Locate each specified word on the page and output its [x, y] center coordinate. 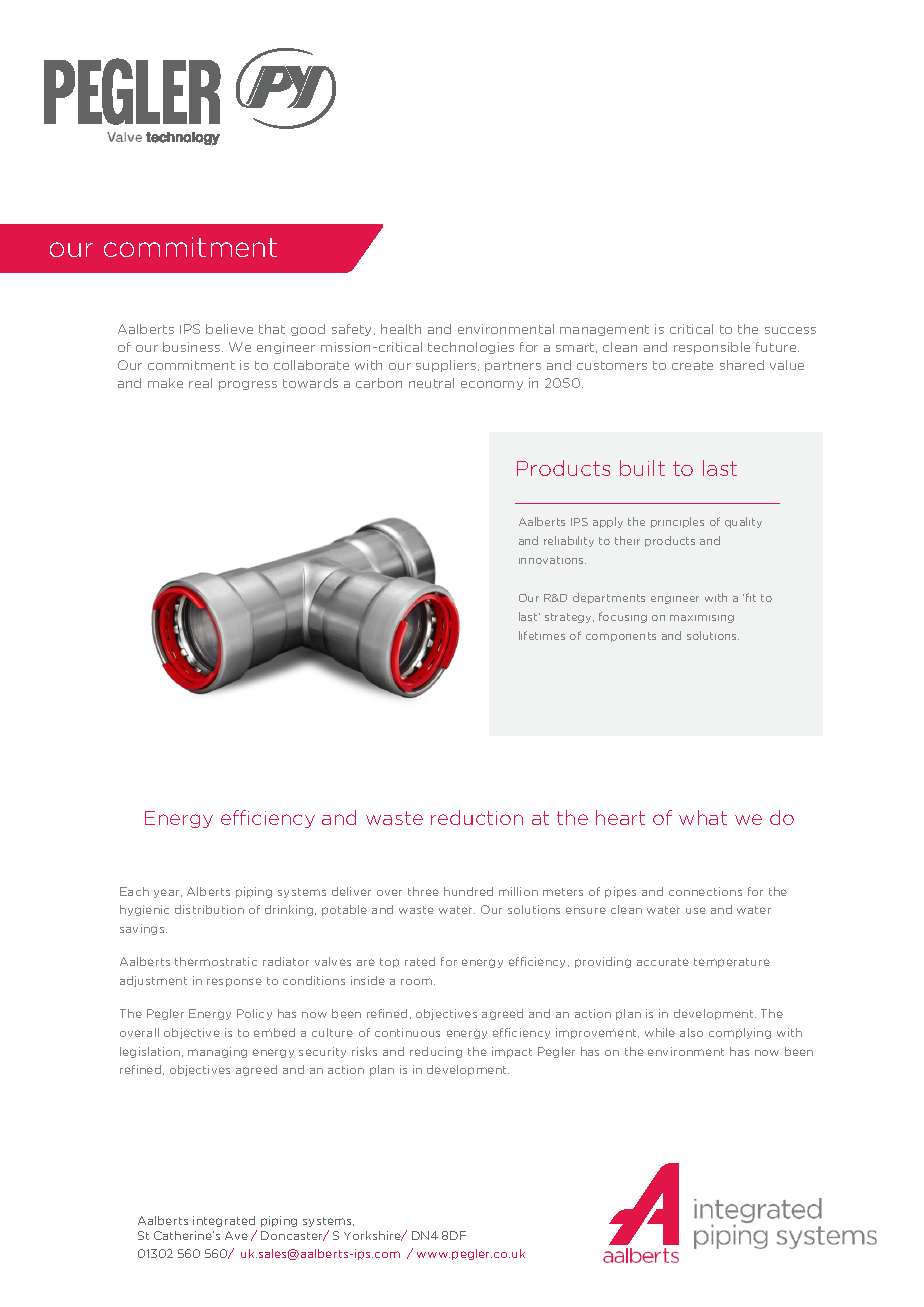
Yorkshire [374, 1236]
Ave [236, 1235]
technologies [471, 348]
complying [740, 1033]
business [193, 347]
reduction [477, 817]
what [703, 817]
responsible [712, 348]
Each [134, 891]
